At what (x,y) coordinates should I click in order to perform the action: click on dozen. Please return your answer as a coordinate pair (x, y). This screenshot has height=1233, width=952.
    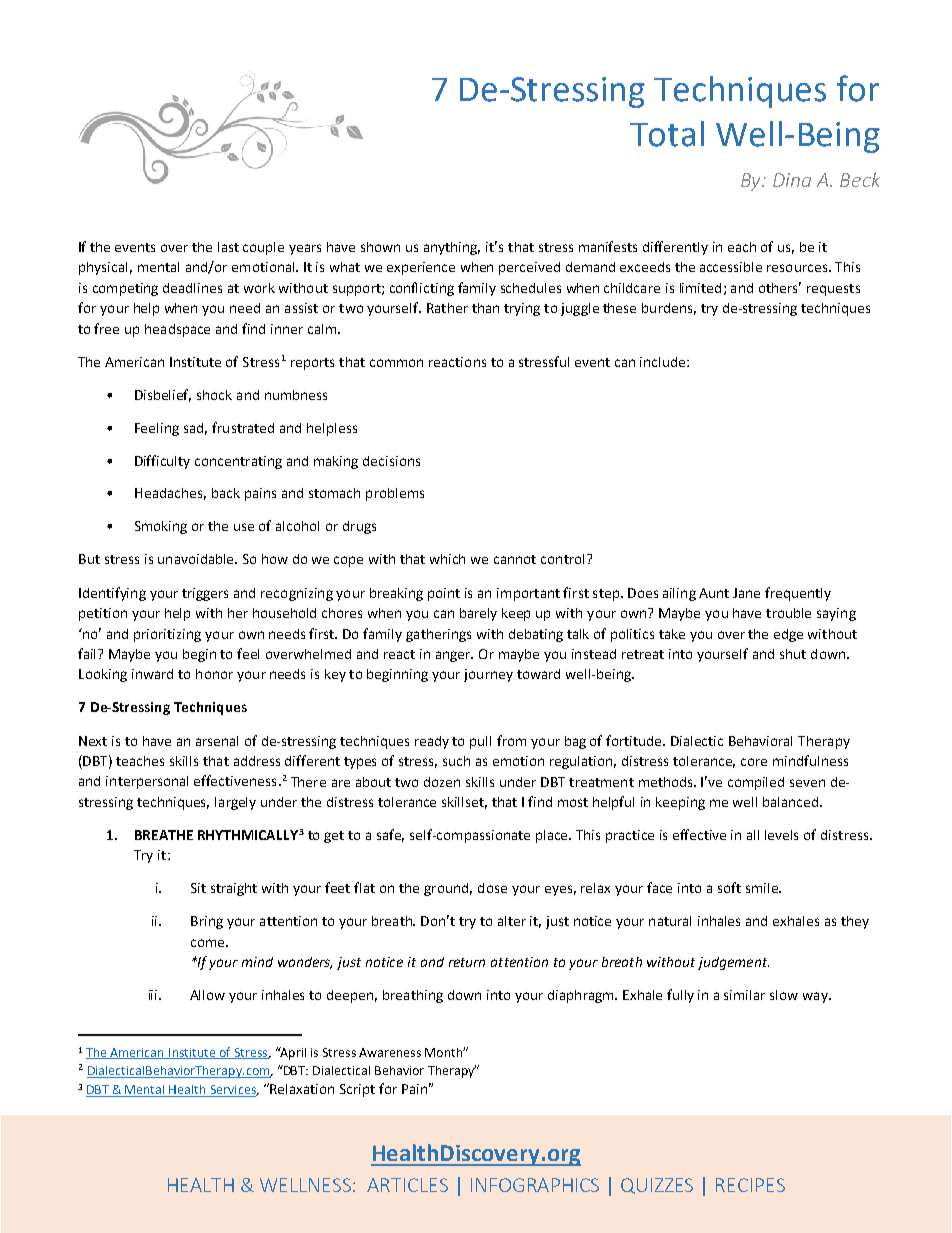
    Looking at the image, I should click on (442, 782).
